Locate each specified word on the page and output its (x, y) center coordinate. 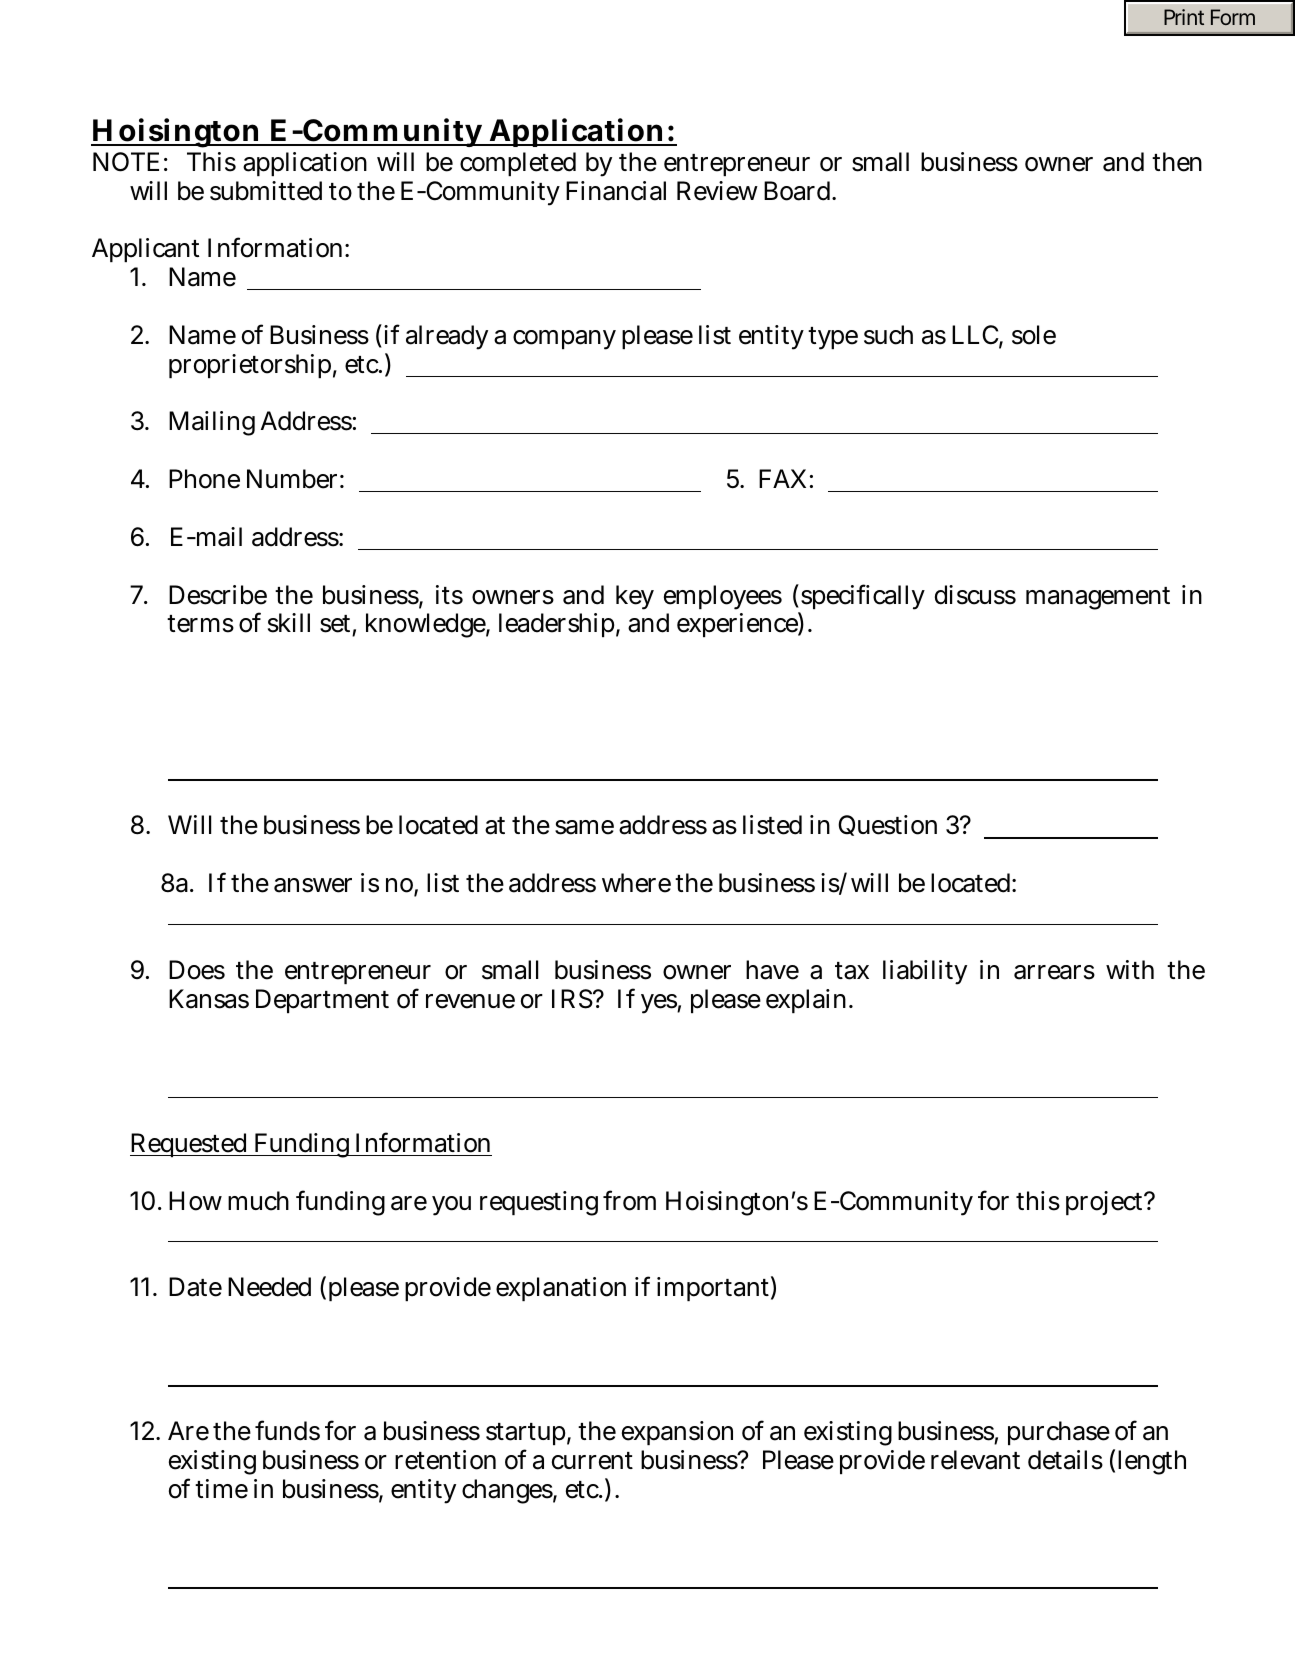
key (635, 597)
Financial (616, 191)
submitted (266, 191)
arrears (1054, 972)
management (1098, 598)
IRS (572, 999)
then (1177, 162)
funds (287, 1430)
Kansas (209, 999)
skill (289, 623)
